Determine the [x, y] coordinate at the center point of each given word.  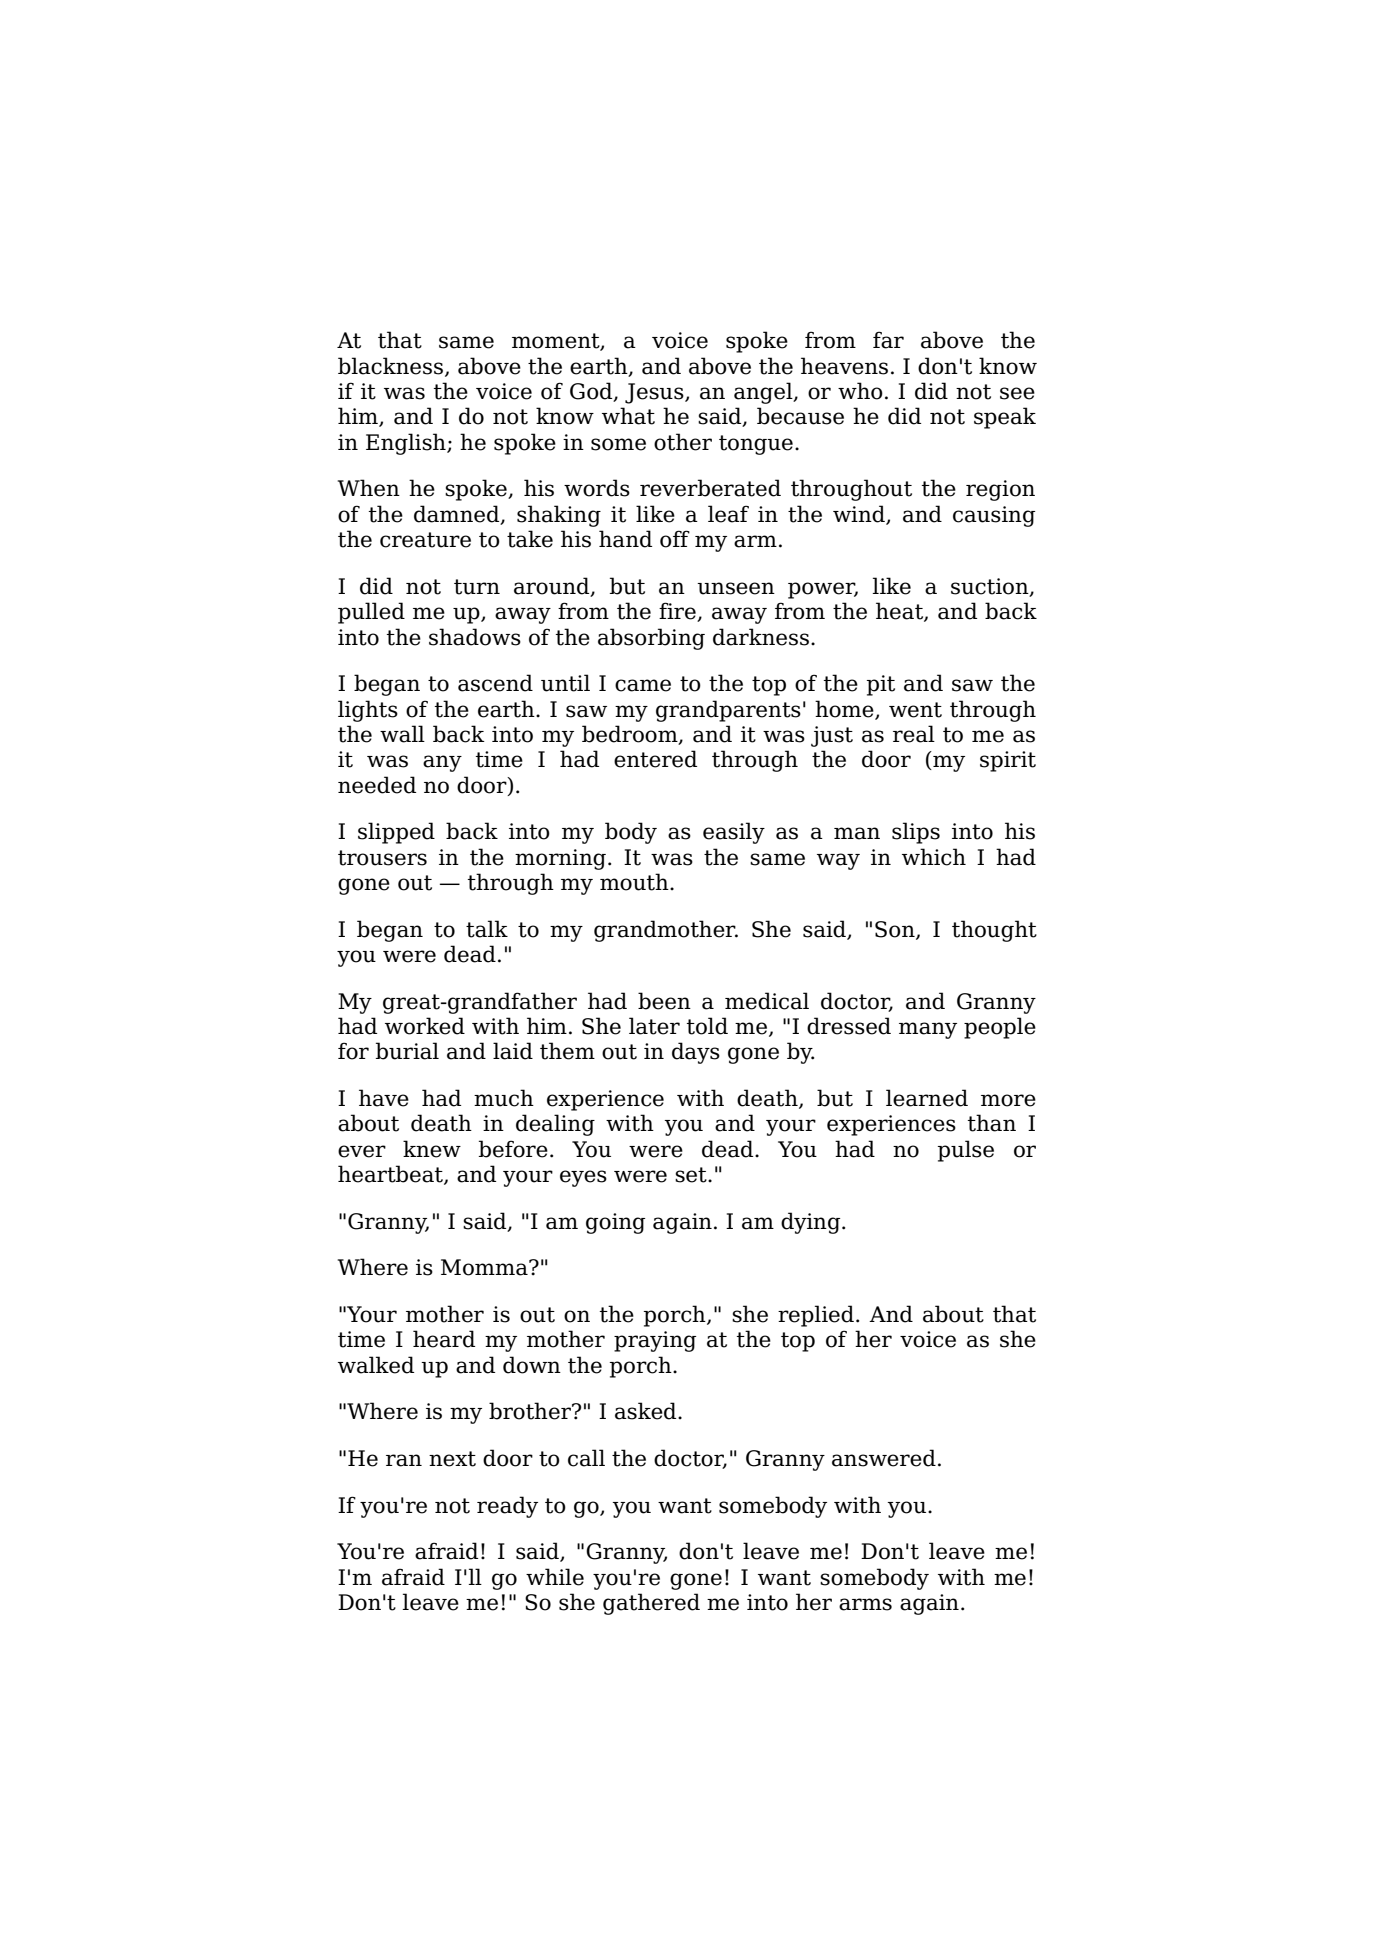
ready [507, 1507]
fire [678, 612]
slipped [396, 833]
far [888, 340]
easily [734, 833]
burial [407, 1051]
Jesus [655, 393]
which [934, 857]
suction [991, 587]
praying [655, 1341]
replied [816, 1316]
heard [444, 1339]
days [696, 1053]
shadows [475, 637]
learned [927, 1098]
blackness [390, 366]
